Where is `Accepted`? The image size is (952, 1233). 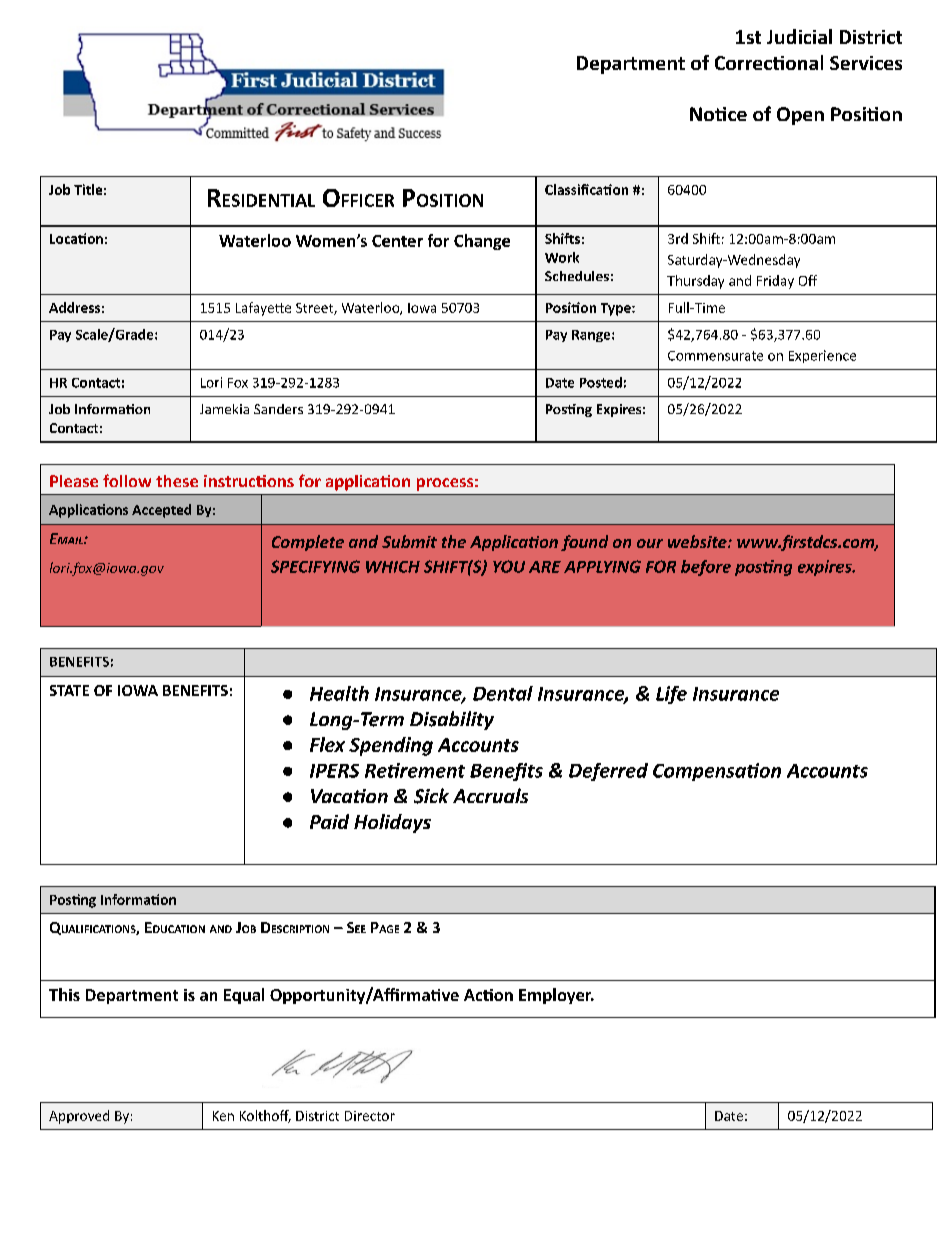
Accepted is located at coordinates (161, 511).
